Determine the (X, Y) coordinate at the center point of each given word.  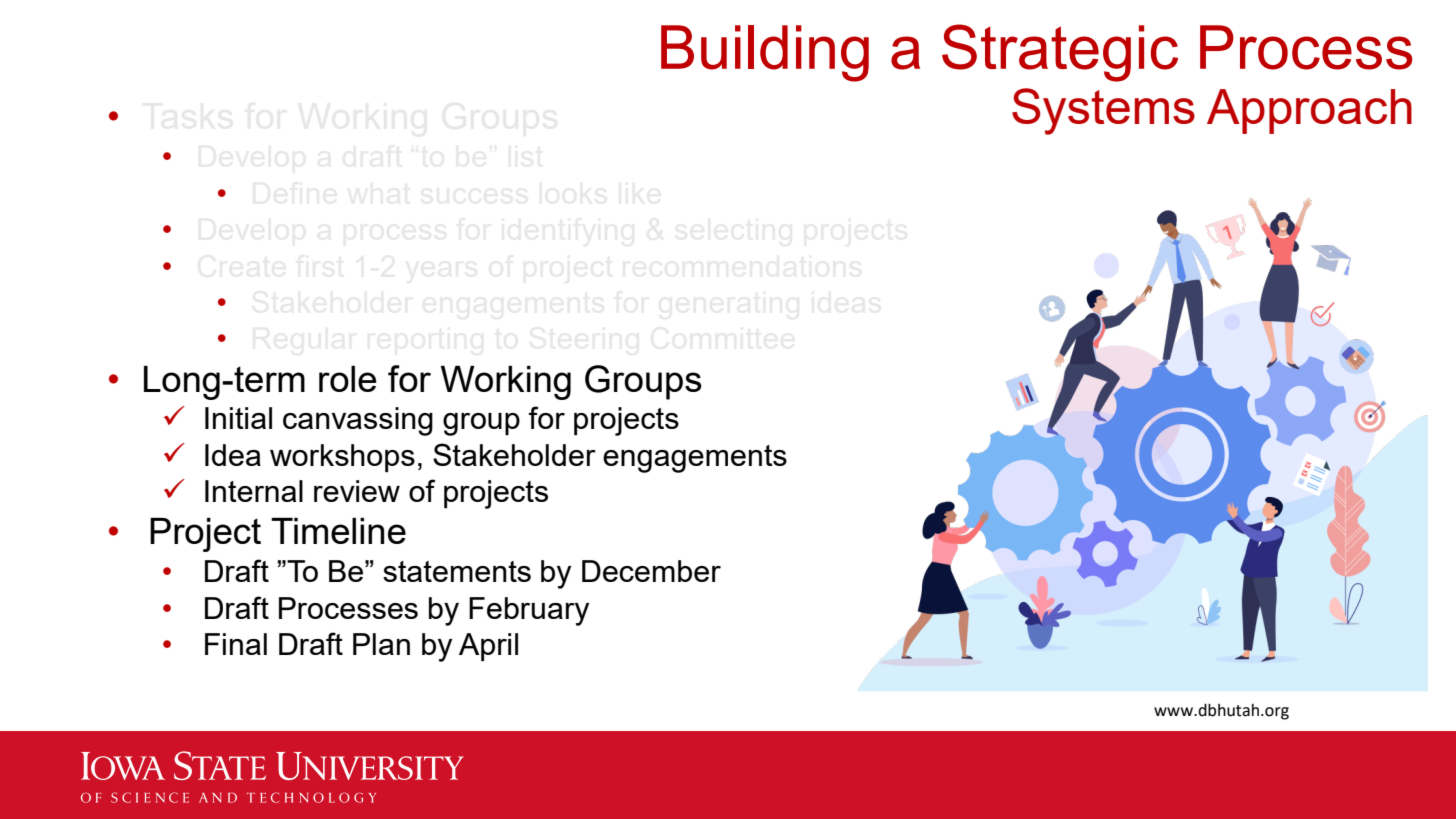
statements (457, 571)
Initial (238, 418)
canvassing (358, 421)
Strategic (1060, 53)
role (347, 379)
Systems (1103, 111)
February (529, 611)
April (488, 647)
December (651, 571)
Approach (1309, 111)
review (357, 491)
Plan (381, 644)
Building (765, 53)
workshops (342, 458)
